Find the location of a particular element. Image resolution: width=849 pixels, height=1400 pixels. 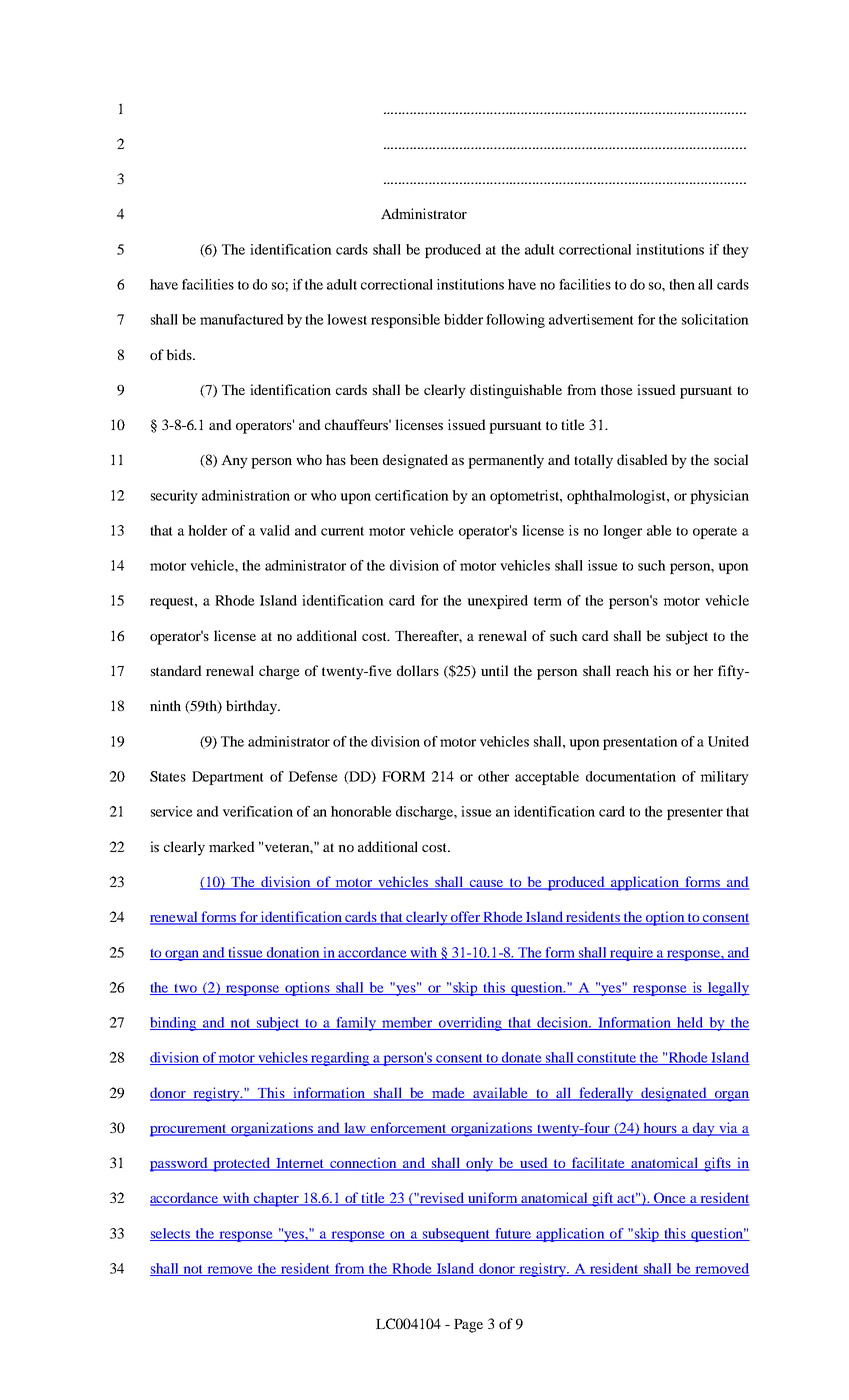

presenter is located at coordinates (695, 813).
